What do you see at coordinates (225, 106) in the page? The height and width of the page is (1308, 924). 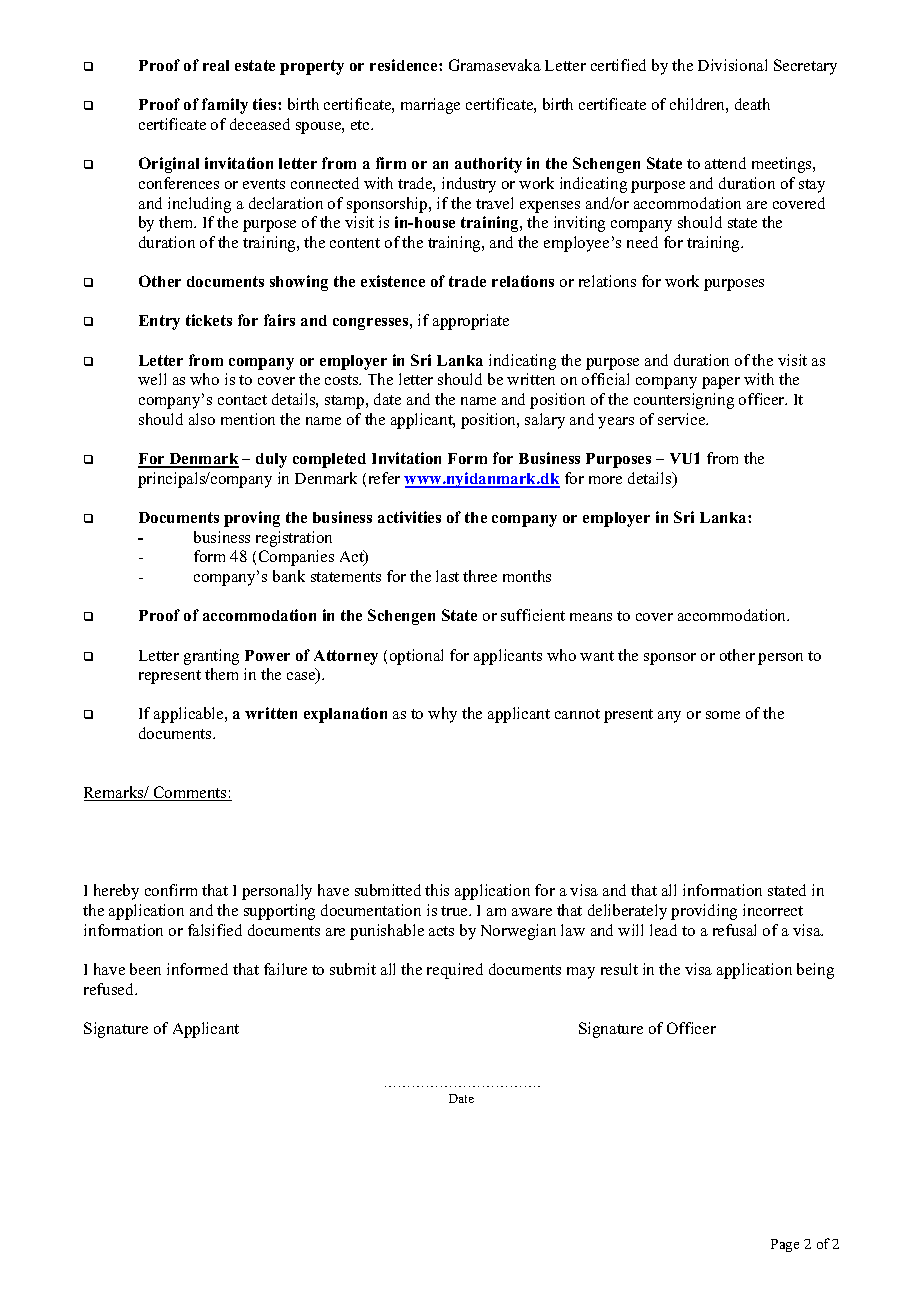 I see `family` at bounding box center [225, 106].
